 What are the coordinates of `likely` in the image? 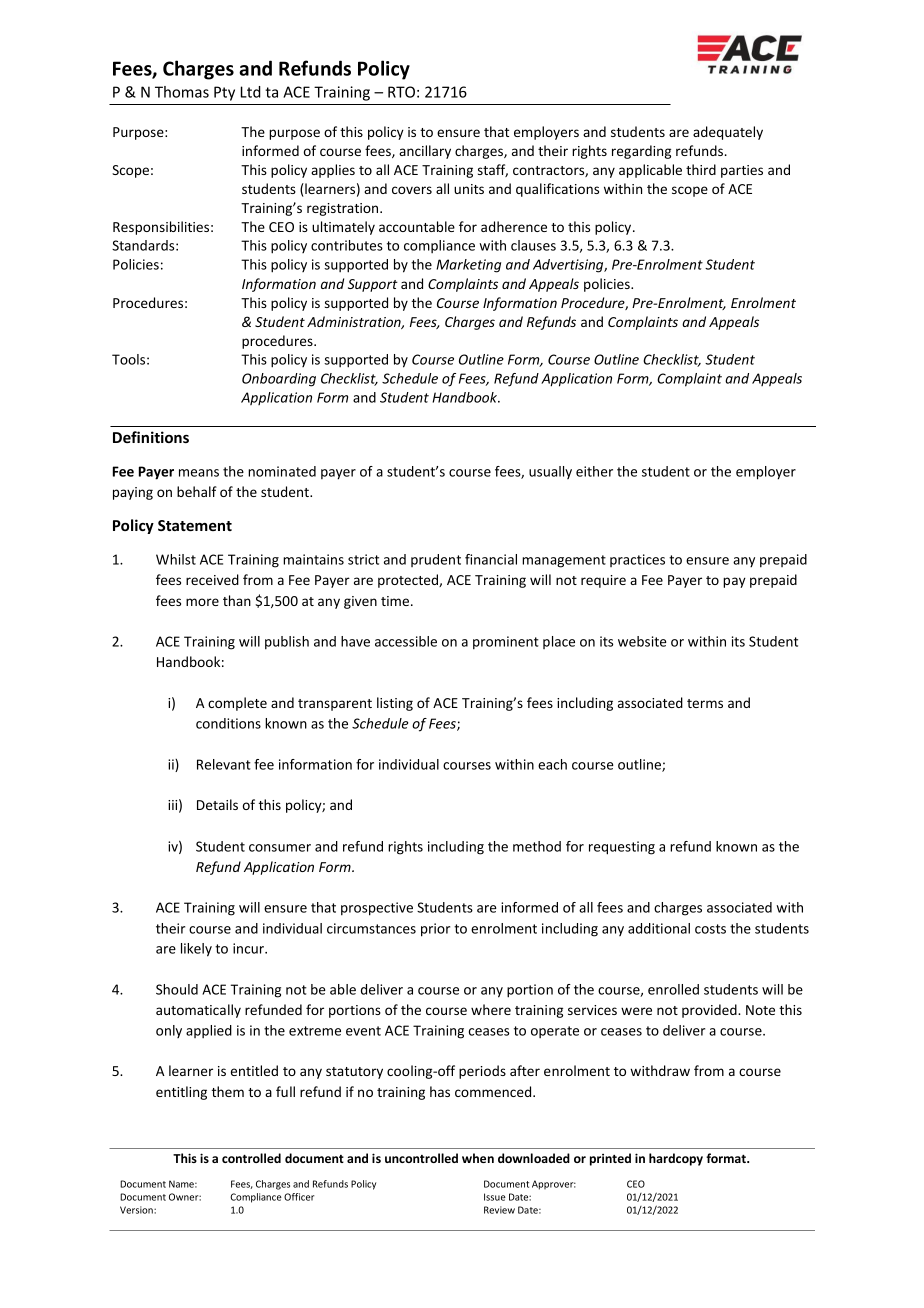 It's located at (196, 950).
